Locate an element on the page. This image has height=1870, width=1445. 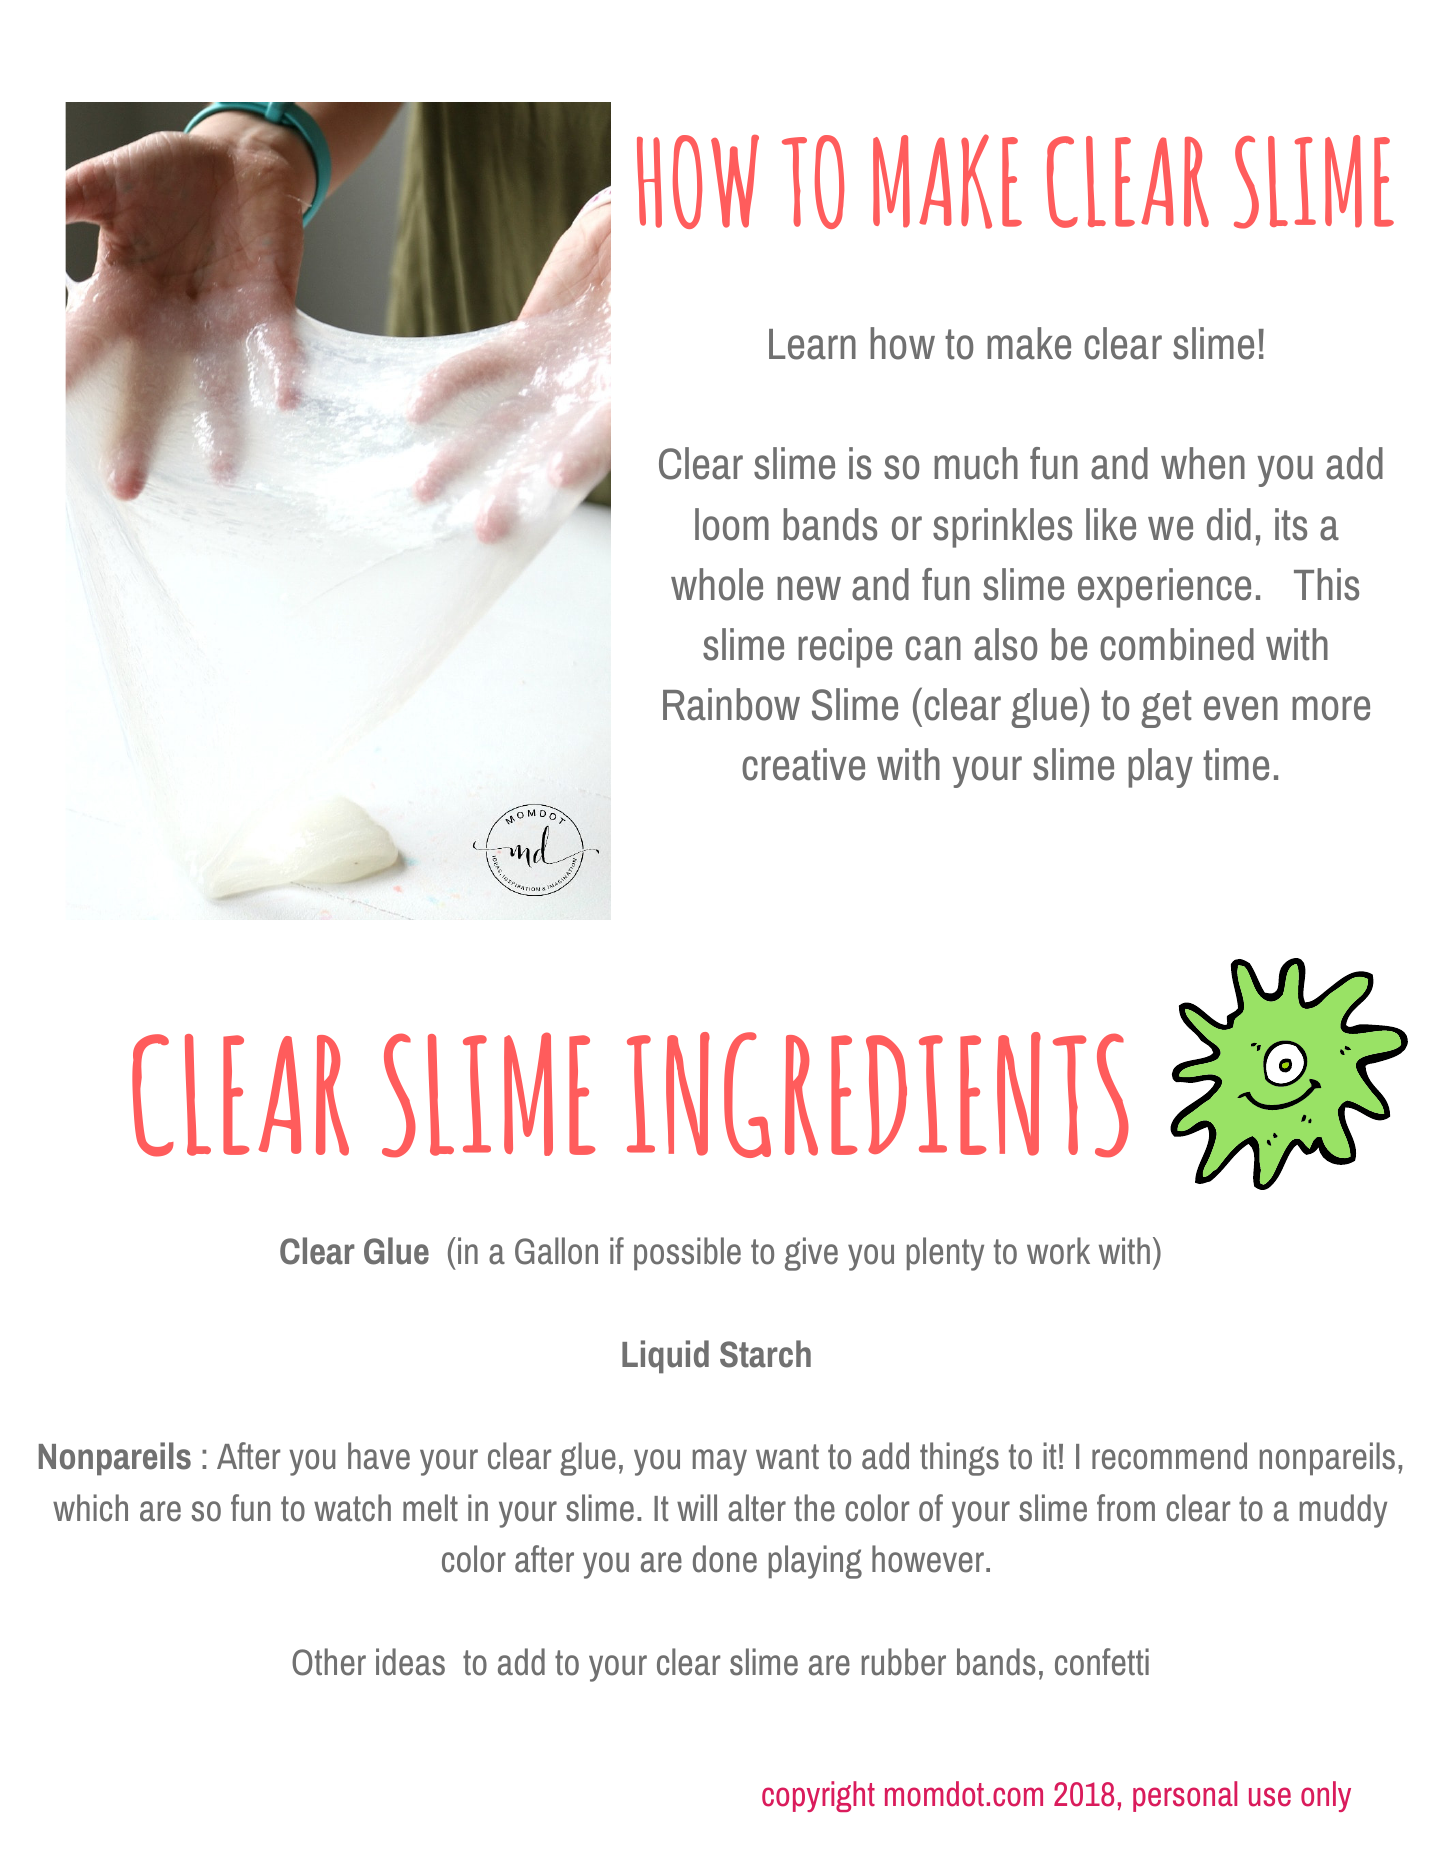
loom is located at coordinates (732, 524).
